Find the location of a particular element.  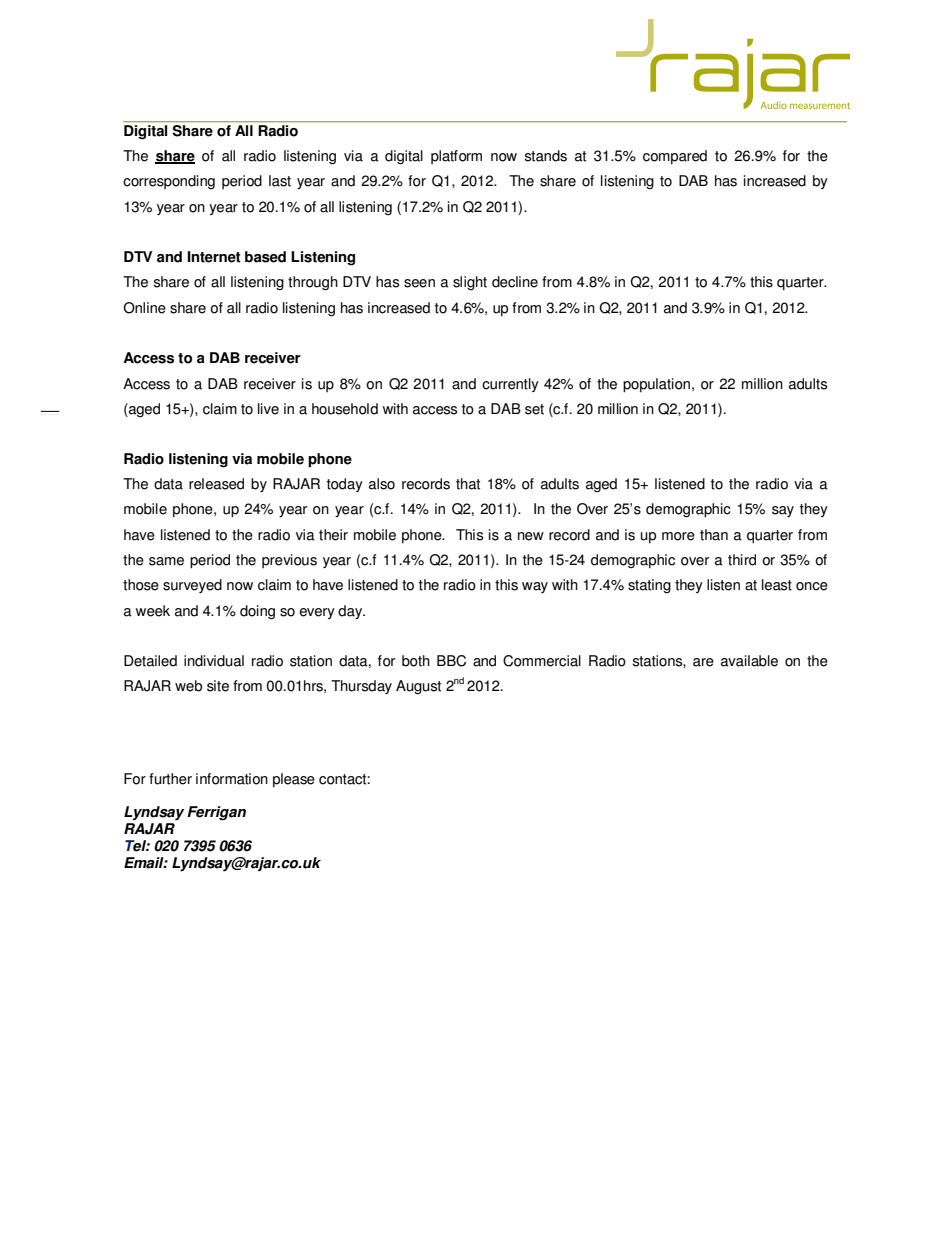

August is located at coordinates (418, 687).
